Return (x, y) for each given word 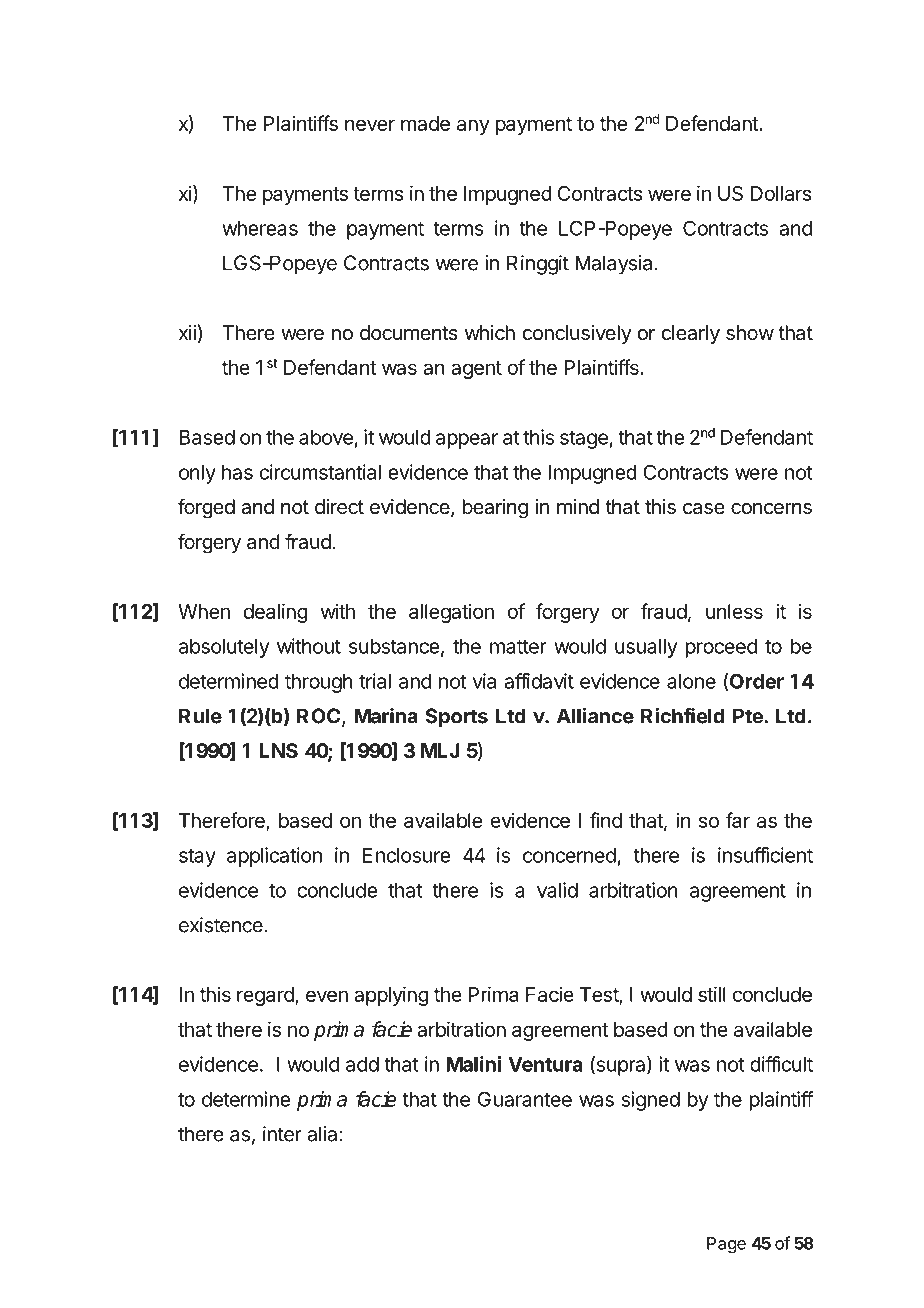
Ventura (545, 1064)
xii (187, 332)
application (274, 857)
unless (734, 611)
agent (476, 370)
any (473, 127)
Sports (456, 718)
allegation (451, 613)
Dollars (781, 193)
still (712, 994)
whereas (260, 228)
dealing (275, 613)
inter (282, 1134)
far (738, 820)
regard (266, 996)
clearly (690, 334)
